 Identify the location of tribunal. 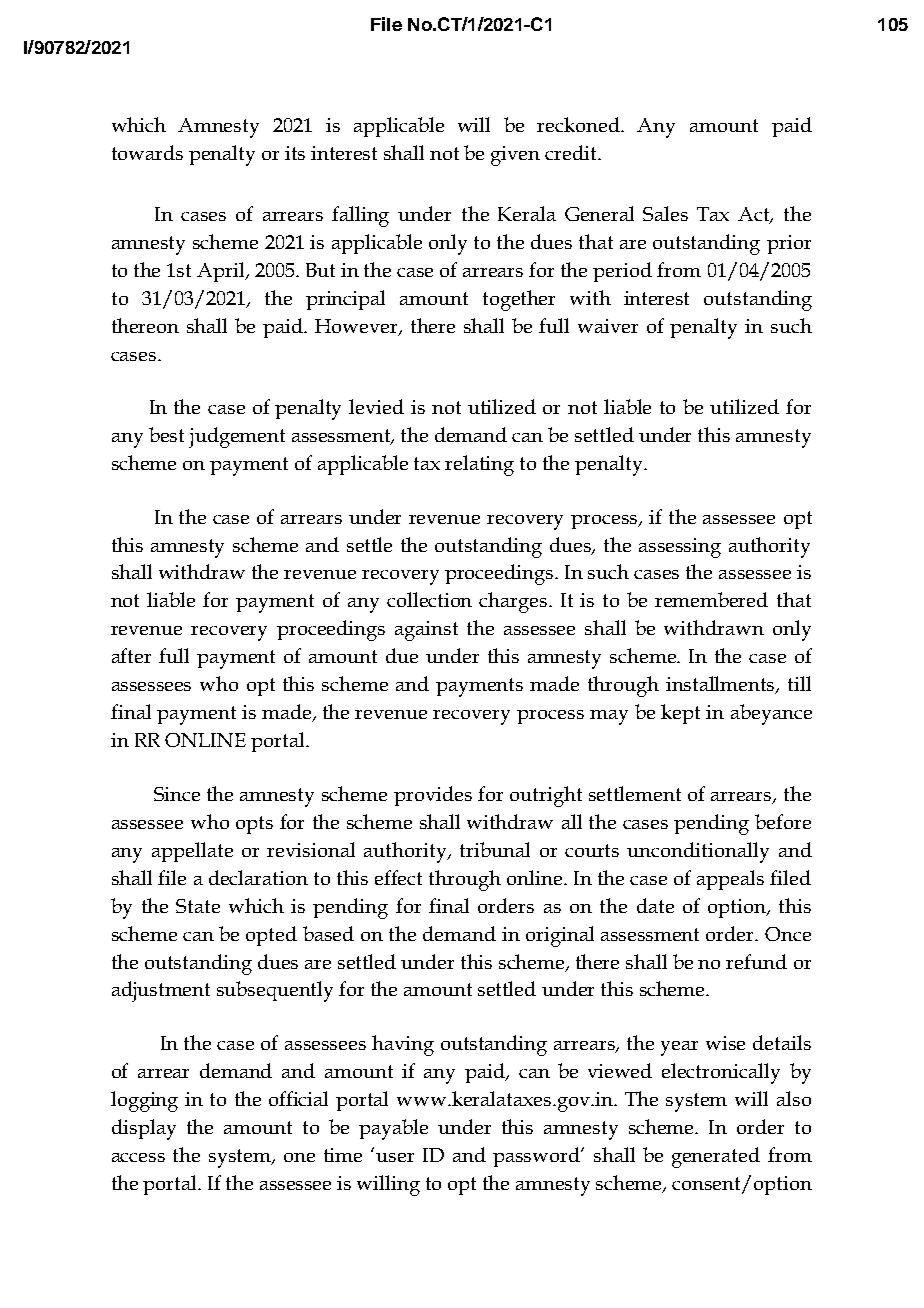
(495, 849).
